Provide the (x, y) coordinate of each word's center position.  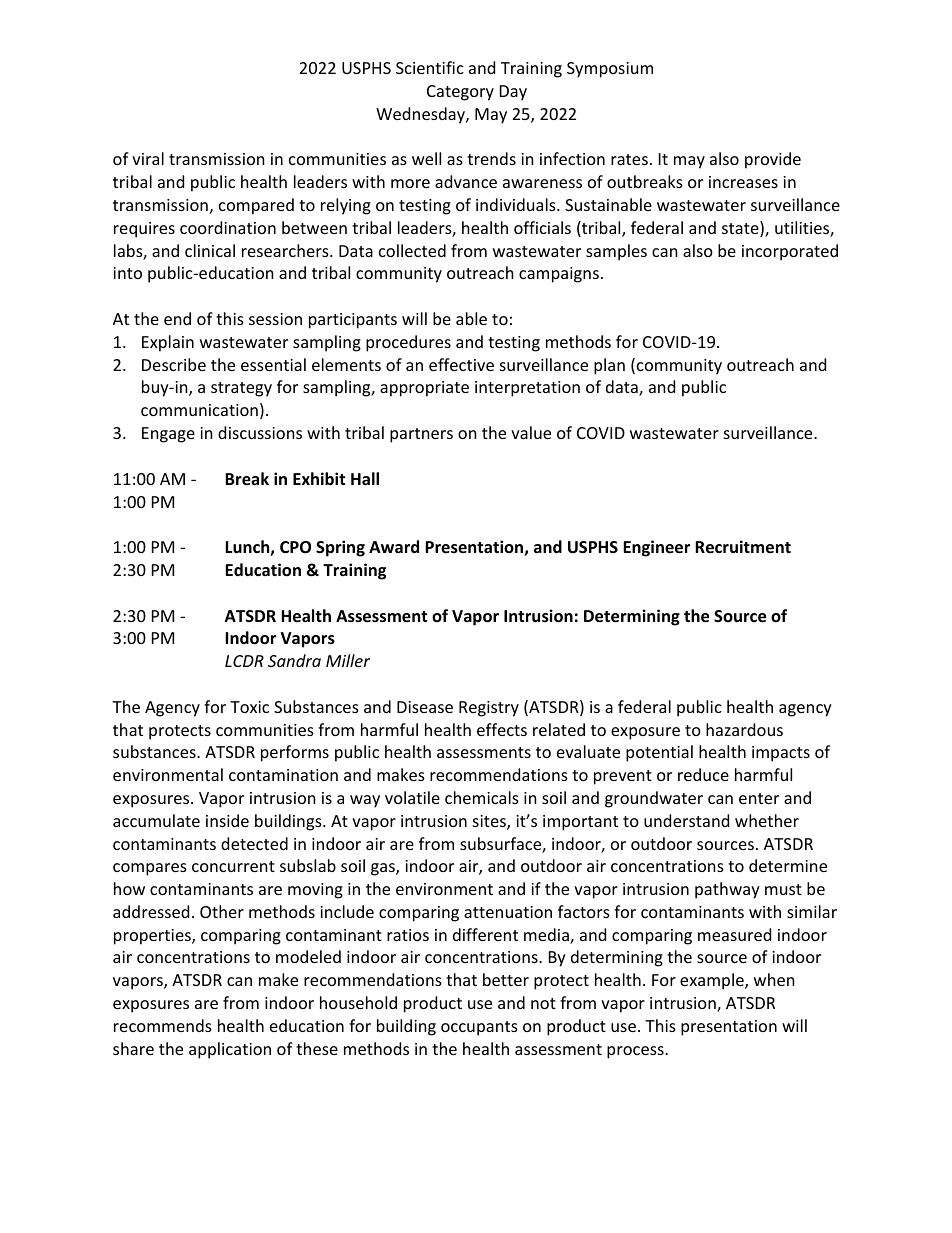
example (713, 981)
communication (199, 410)
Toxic (249, 707)
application (230, 1050)
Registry (489, 709)
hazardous (744, 729)
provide (773, 160)
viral (148, 158)
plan (609, 366)
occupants (479, 1028)
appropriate (424, 389)
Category (460, 93)
